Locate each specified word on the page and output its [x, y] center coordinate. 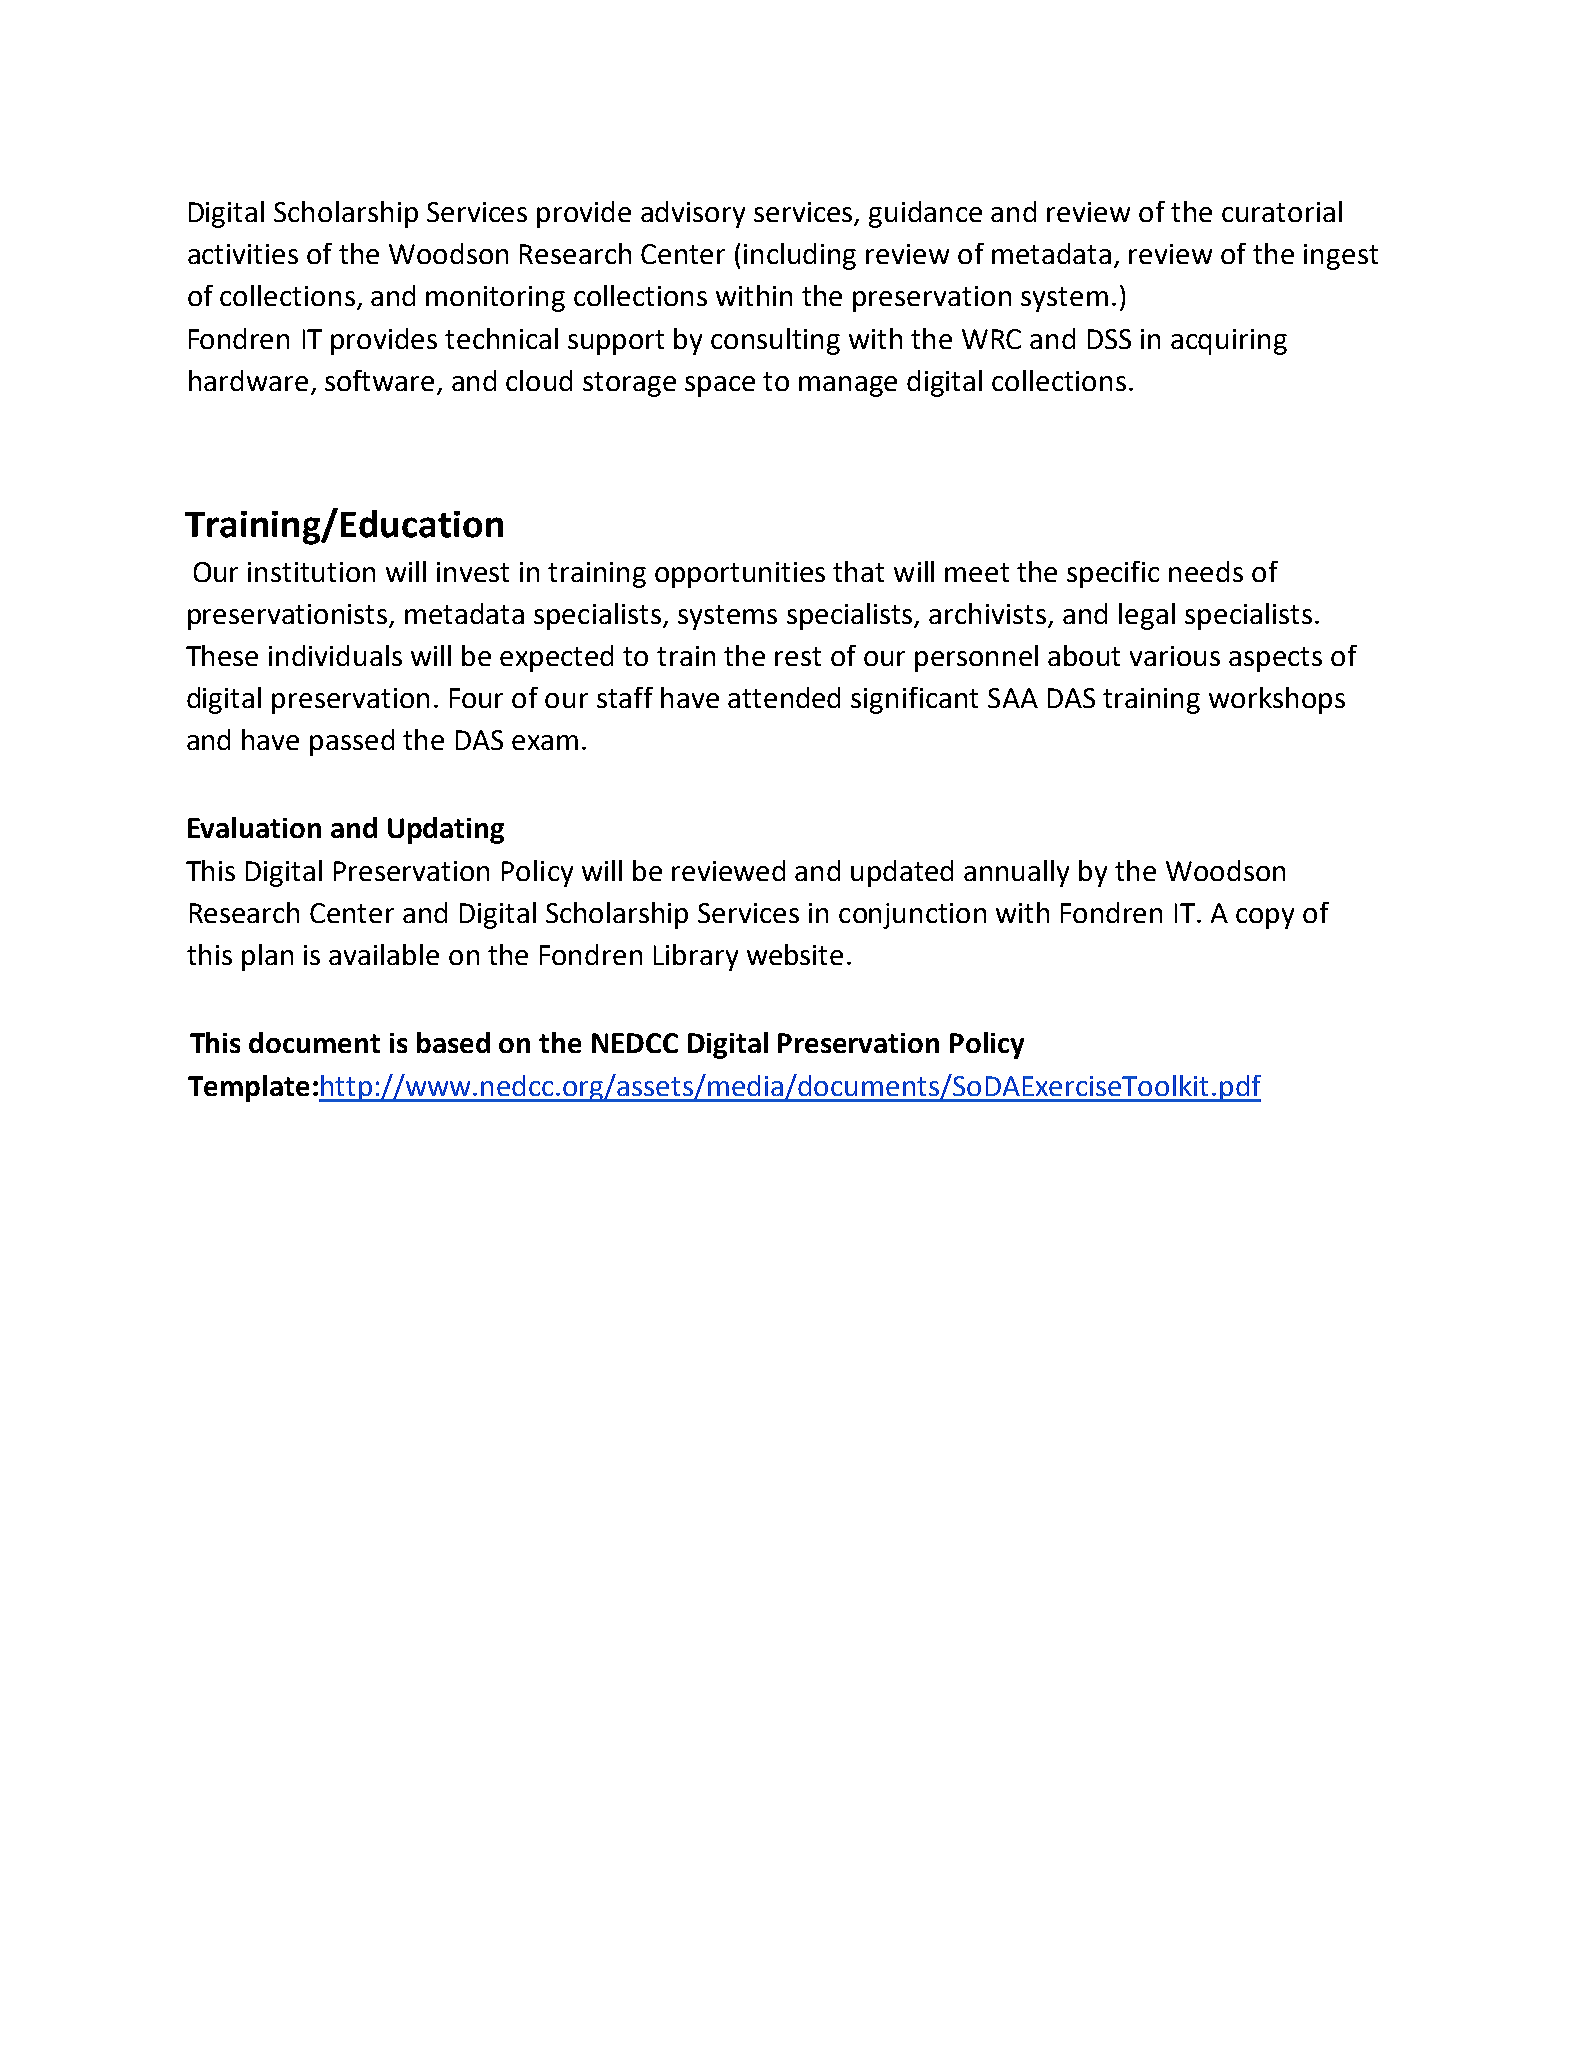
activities [243, 254]
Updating [446, 830]
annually [1016, 873]
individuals [335, 655]
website [795, 954]
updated [902, 873]
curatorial [1282, 211]
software [381, 382]
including [800, 256]
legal [1147, 616]
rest [798, 656]
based [453, 1042]
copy [1265, 918]
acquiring [1229, 342]
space [720, 386]
